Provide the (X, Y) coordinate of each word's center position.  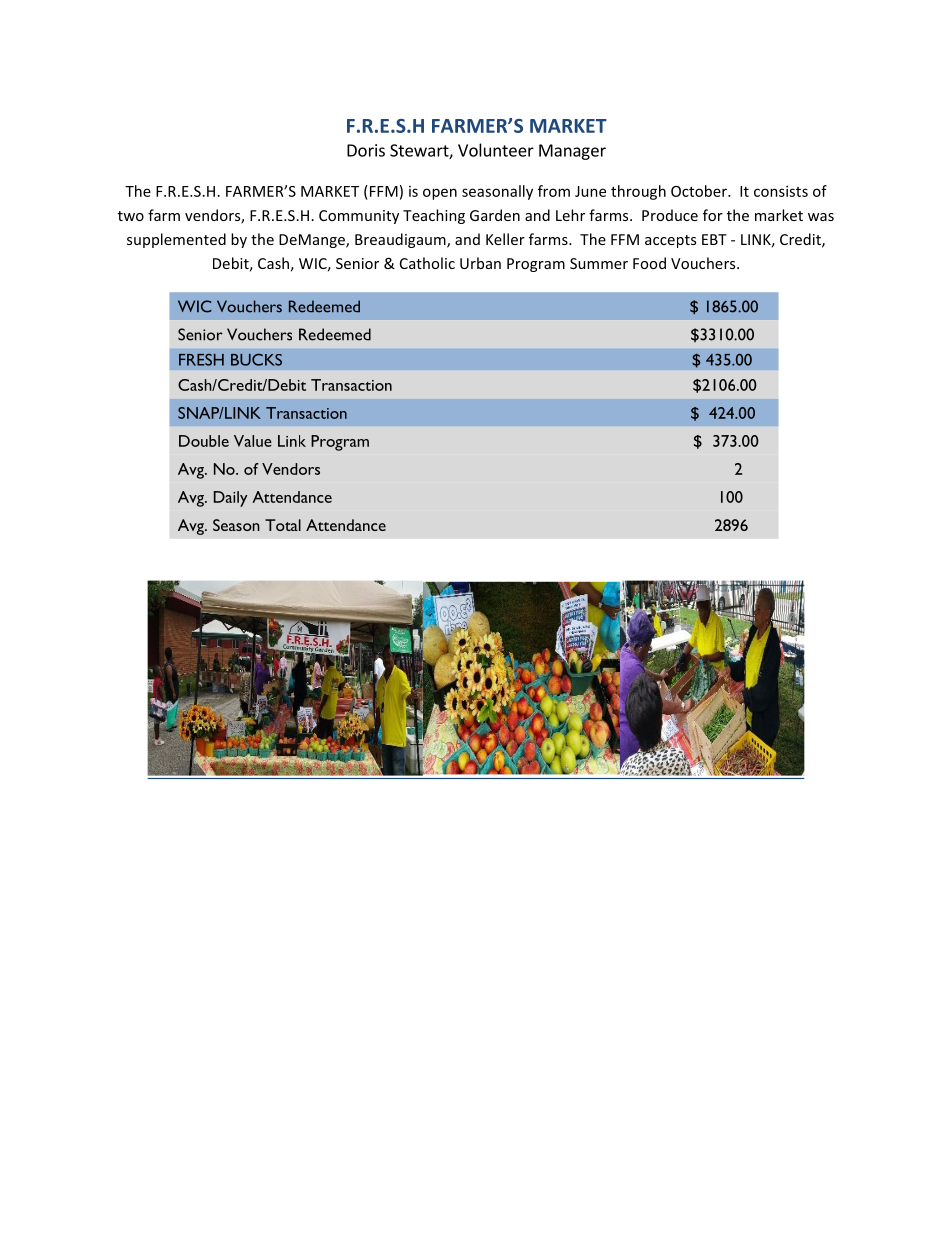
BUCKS (256, 359)
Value (253, 441)
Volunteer (496, 150)
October (700, 191)
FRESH (201, 360)
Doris (366, 150)
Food (649, 263)
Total (283, 525)
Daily (231, 499)
